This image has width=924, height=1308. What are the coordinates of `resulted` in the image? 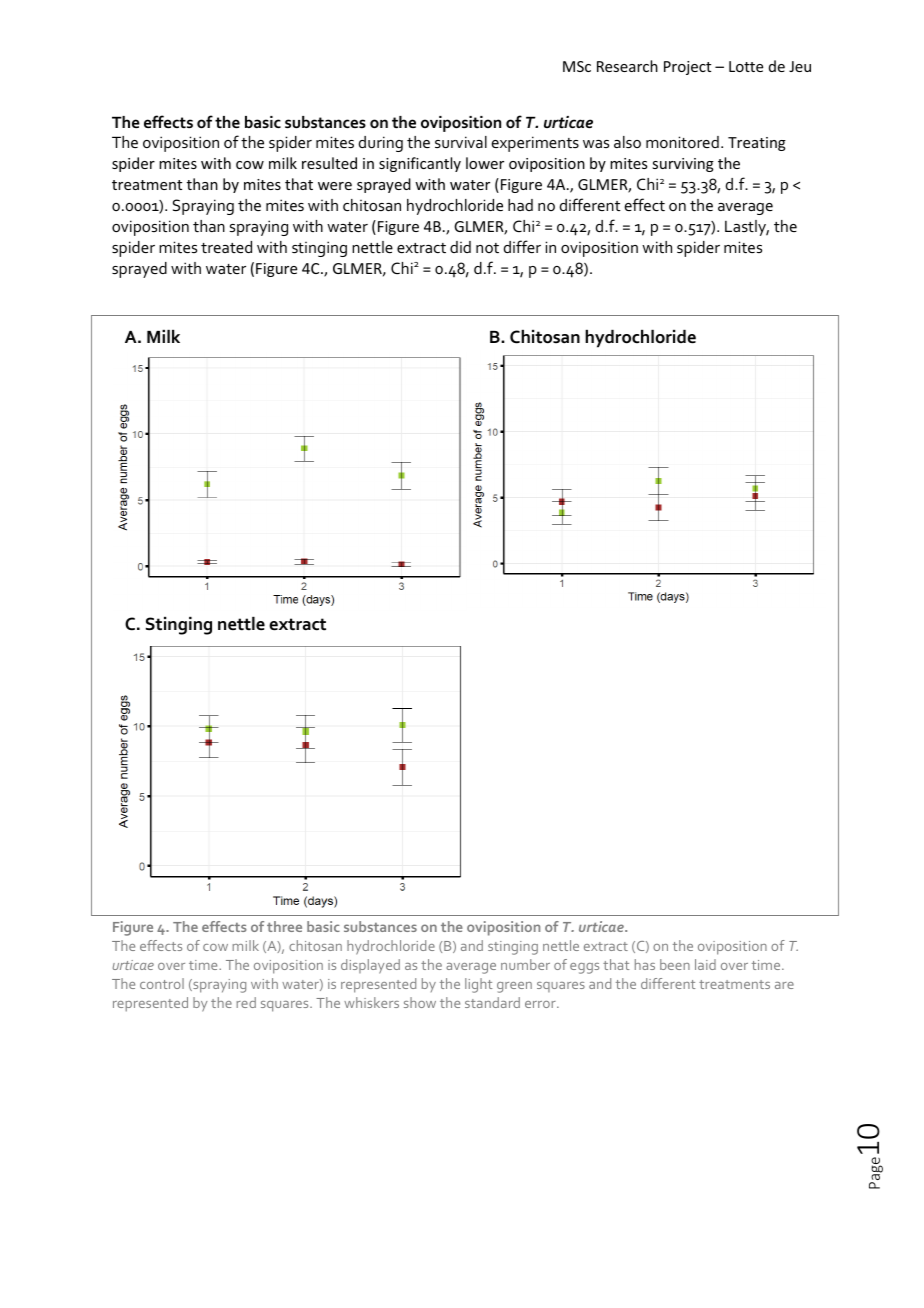 It's located at (329, 163).
